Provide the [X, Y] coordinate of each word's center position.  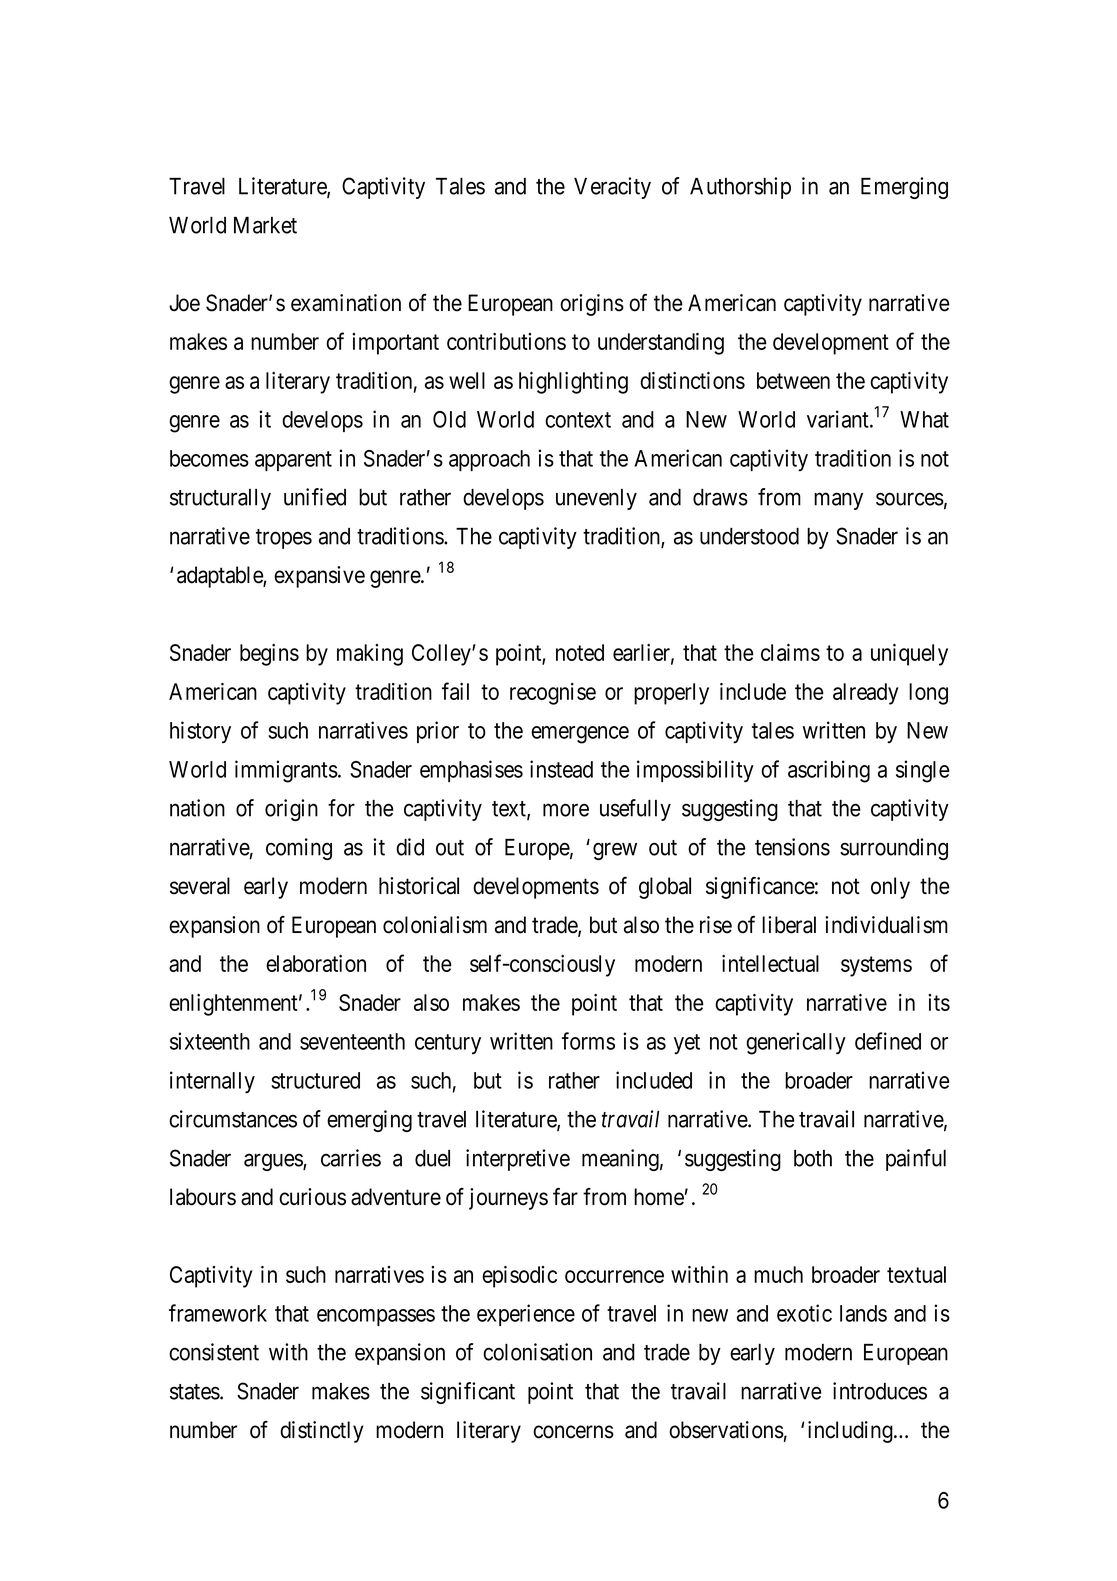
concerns [573, 1432]
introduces [880, 1391]
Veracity [612, 188]
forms [588, 1041]
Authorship [740, 188]
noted [580, 652]
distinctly [322, 1432]
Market [265, 225]
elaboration [316, 963]
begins [269, 655]
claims [790, 652]
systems [876, 966]
